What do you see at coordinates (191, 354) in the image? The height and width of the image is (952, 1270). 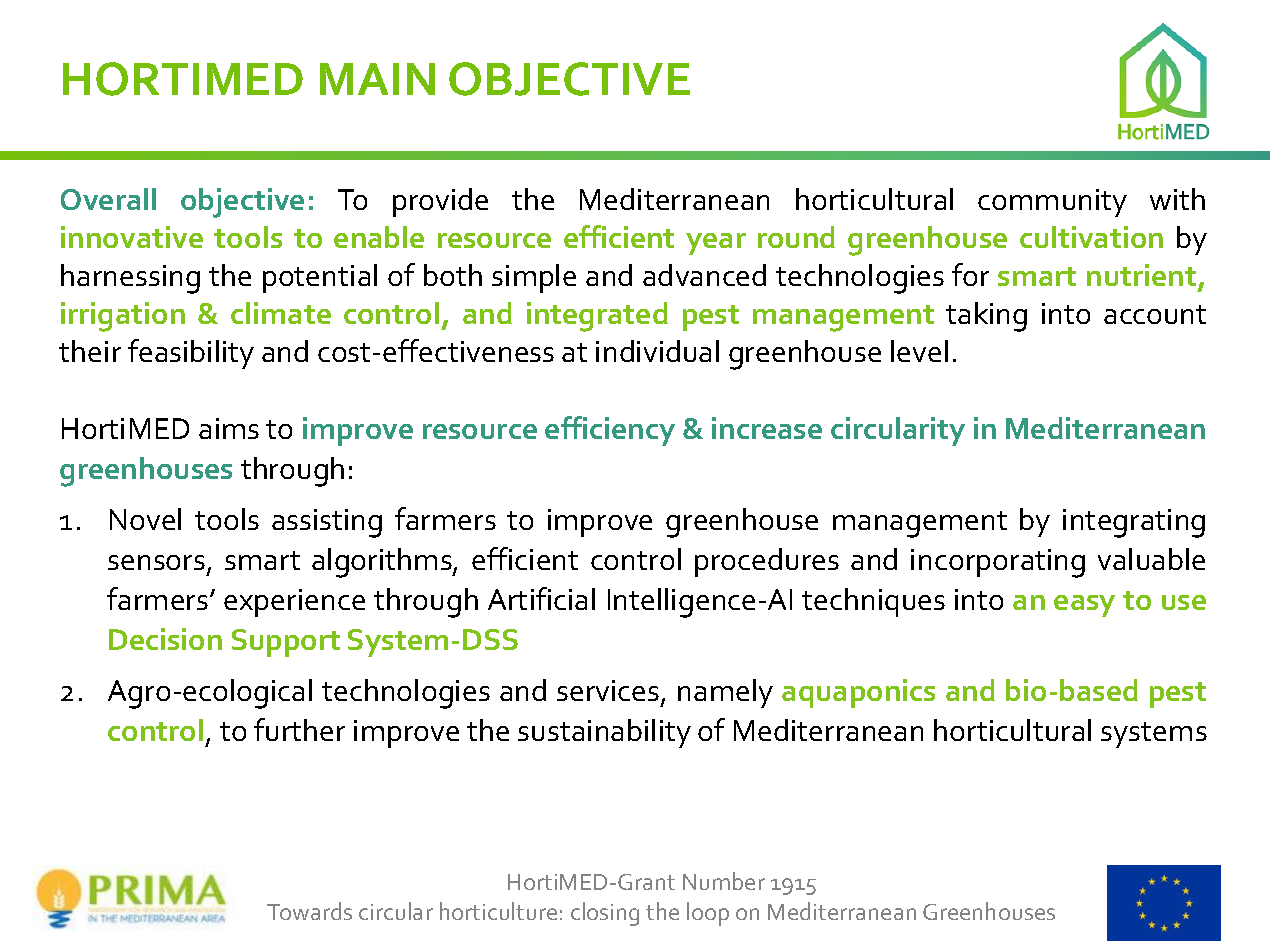 I see `feasibility` at bounding box center [191, 354].
